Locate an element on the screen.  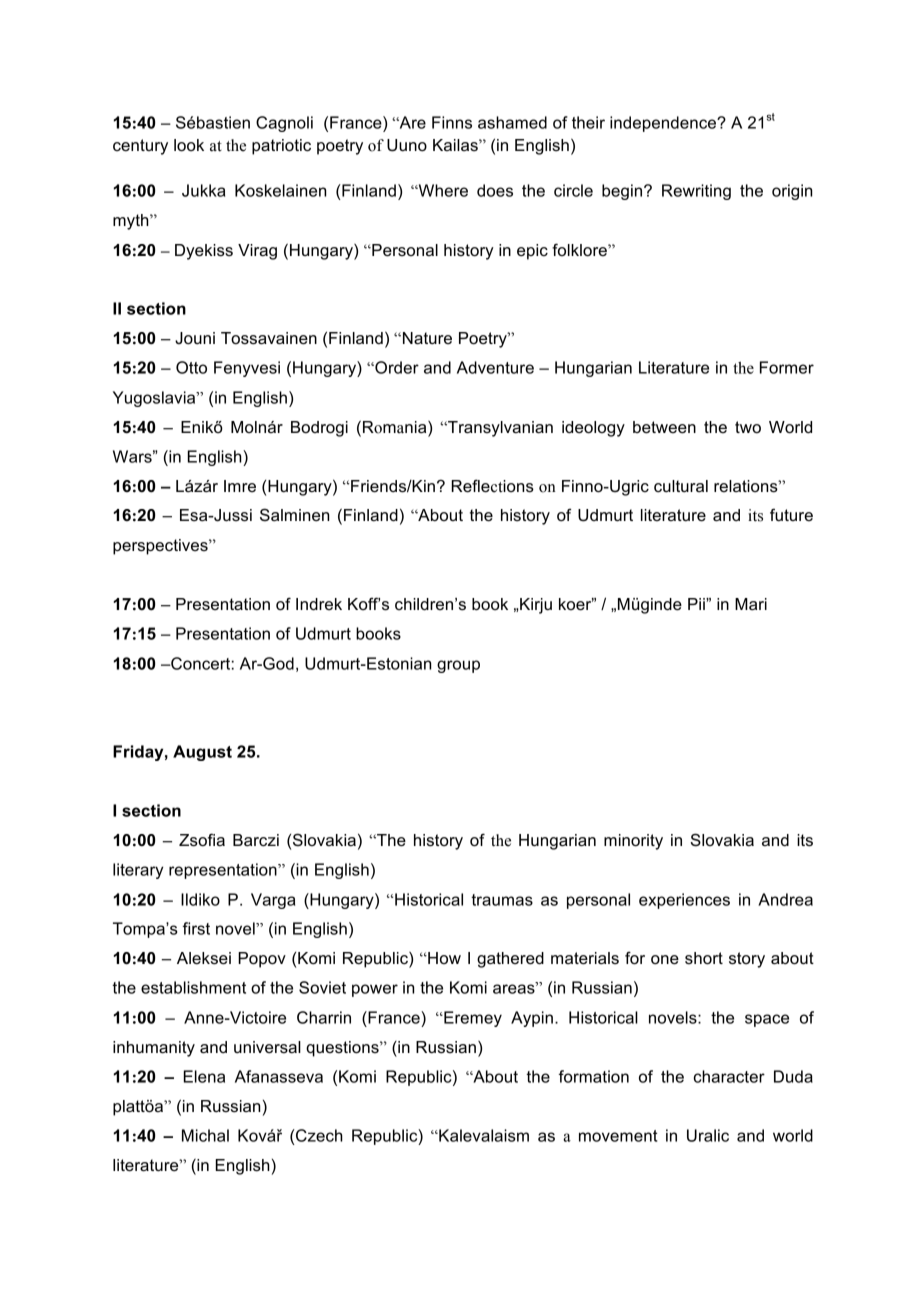
look is located at coordinates (189, 145).
